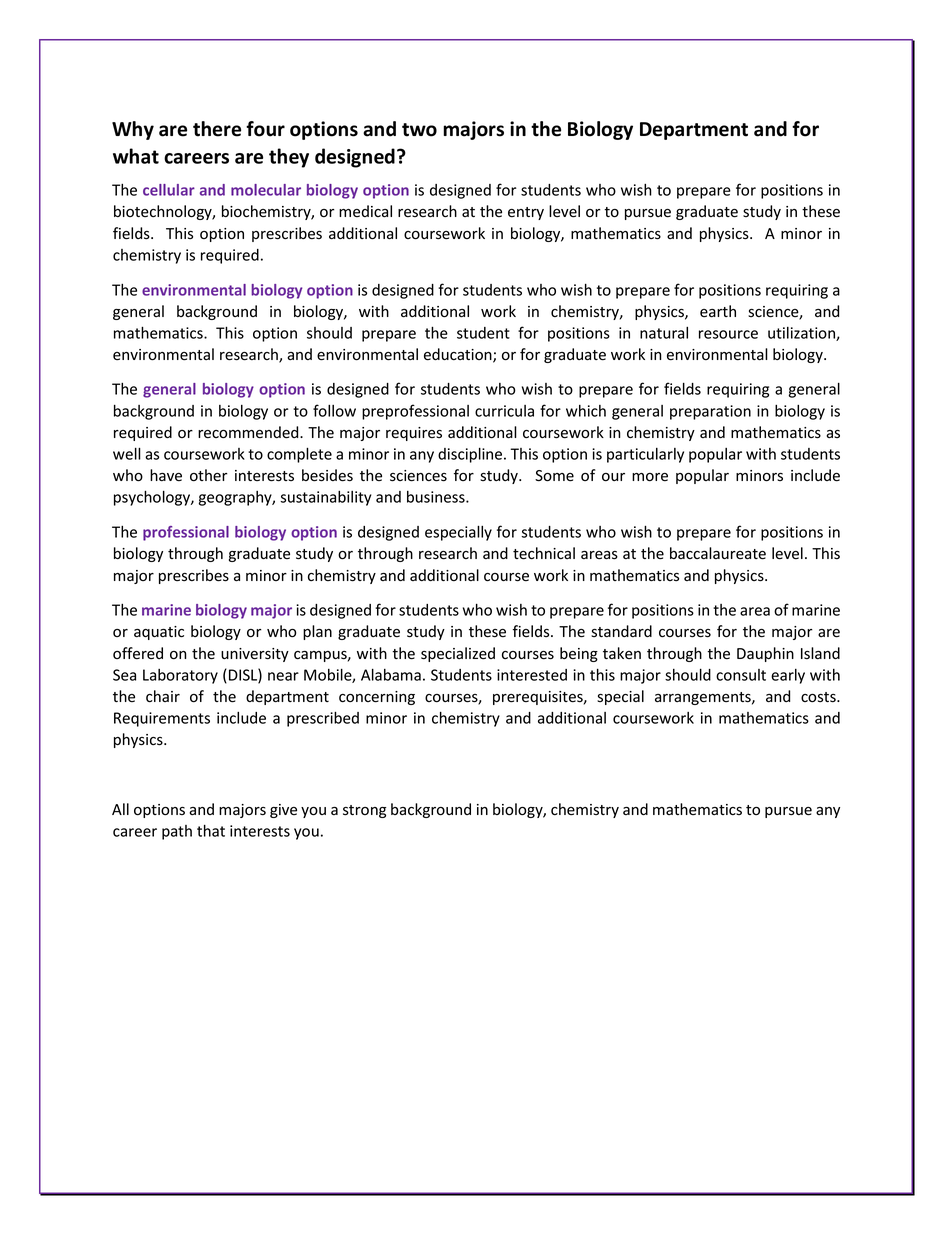 This screenshot has height=1233, width=952. Describe the element at coordinates (532, 675) in the screenshot. I see `interested` at that location.
